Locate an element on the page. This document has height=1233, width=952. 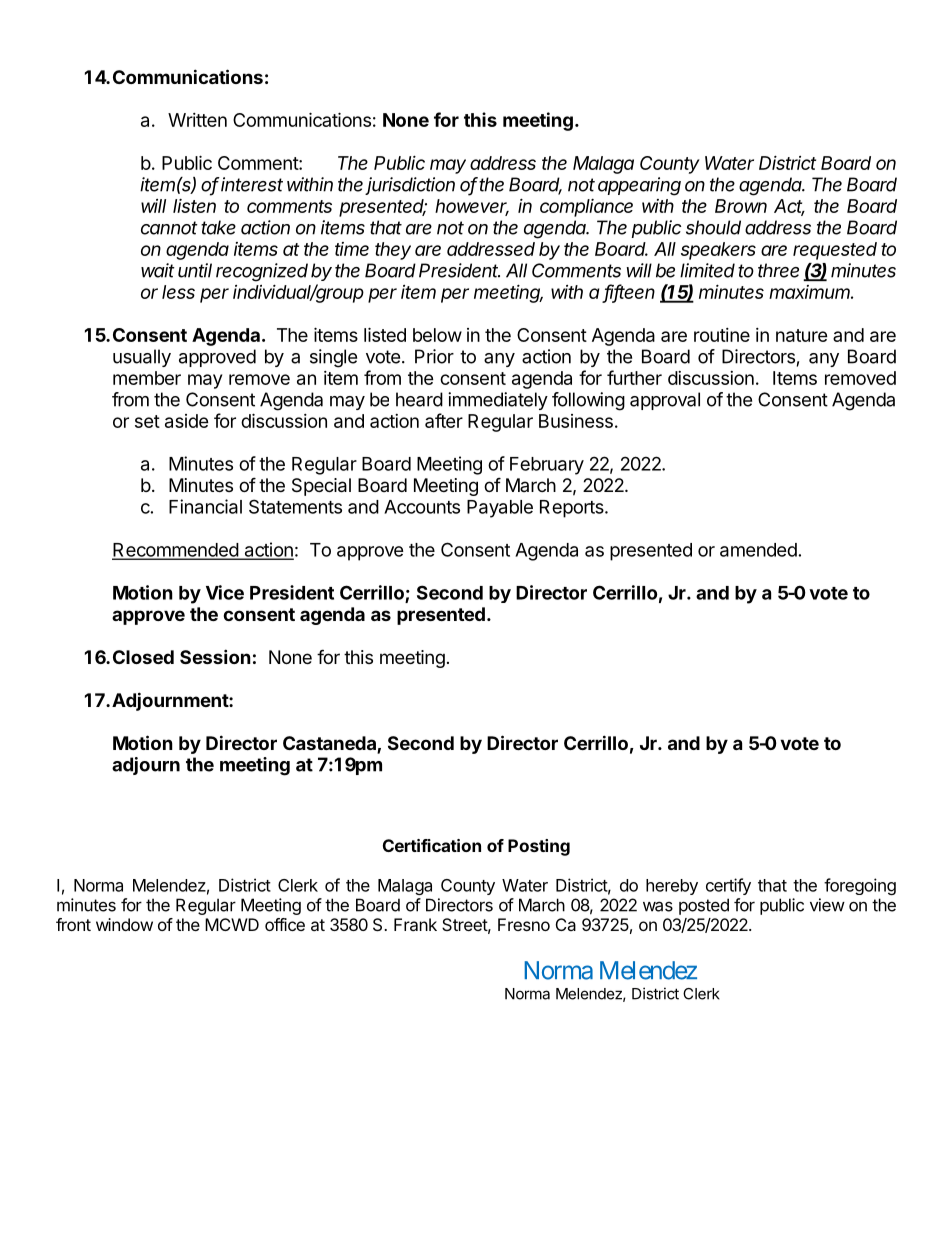
Written is located at coordinates (197, 120).
